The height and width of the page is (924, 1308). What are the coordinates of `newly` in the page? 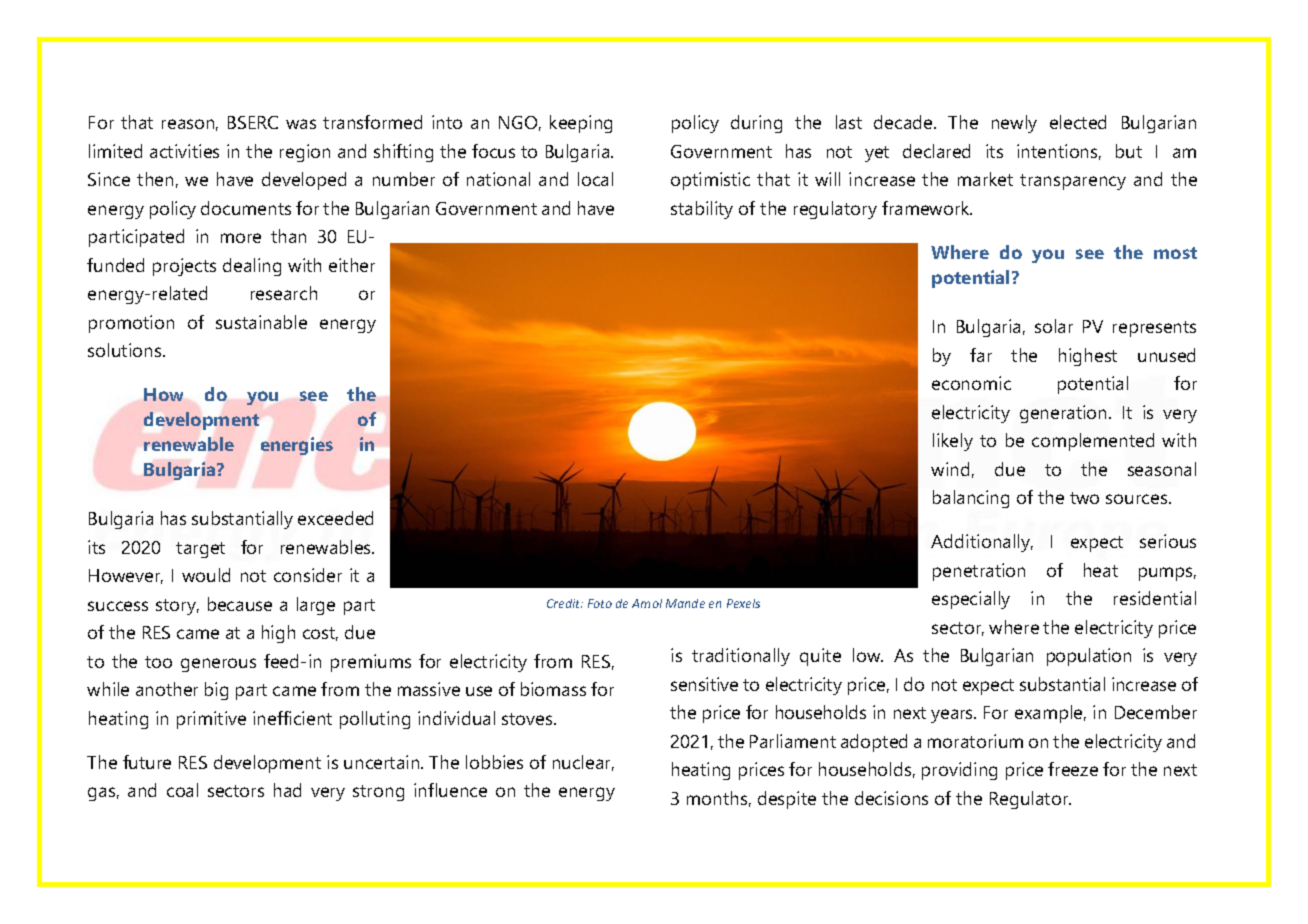 It's located at (1014, 124).
